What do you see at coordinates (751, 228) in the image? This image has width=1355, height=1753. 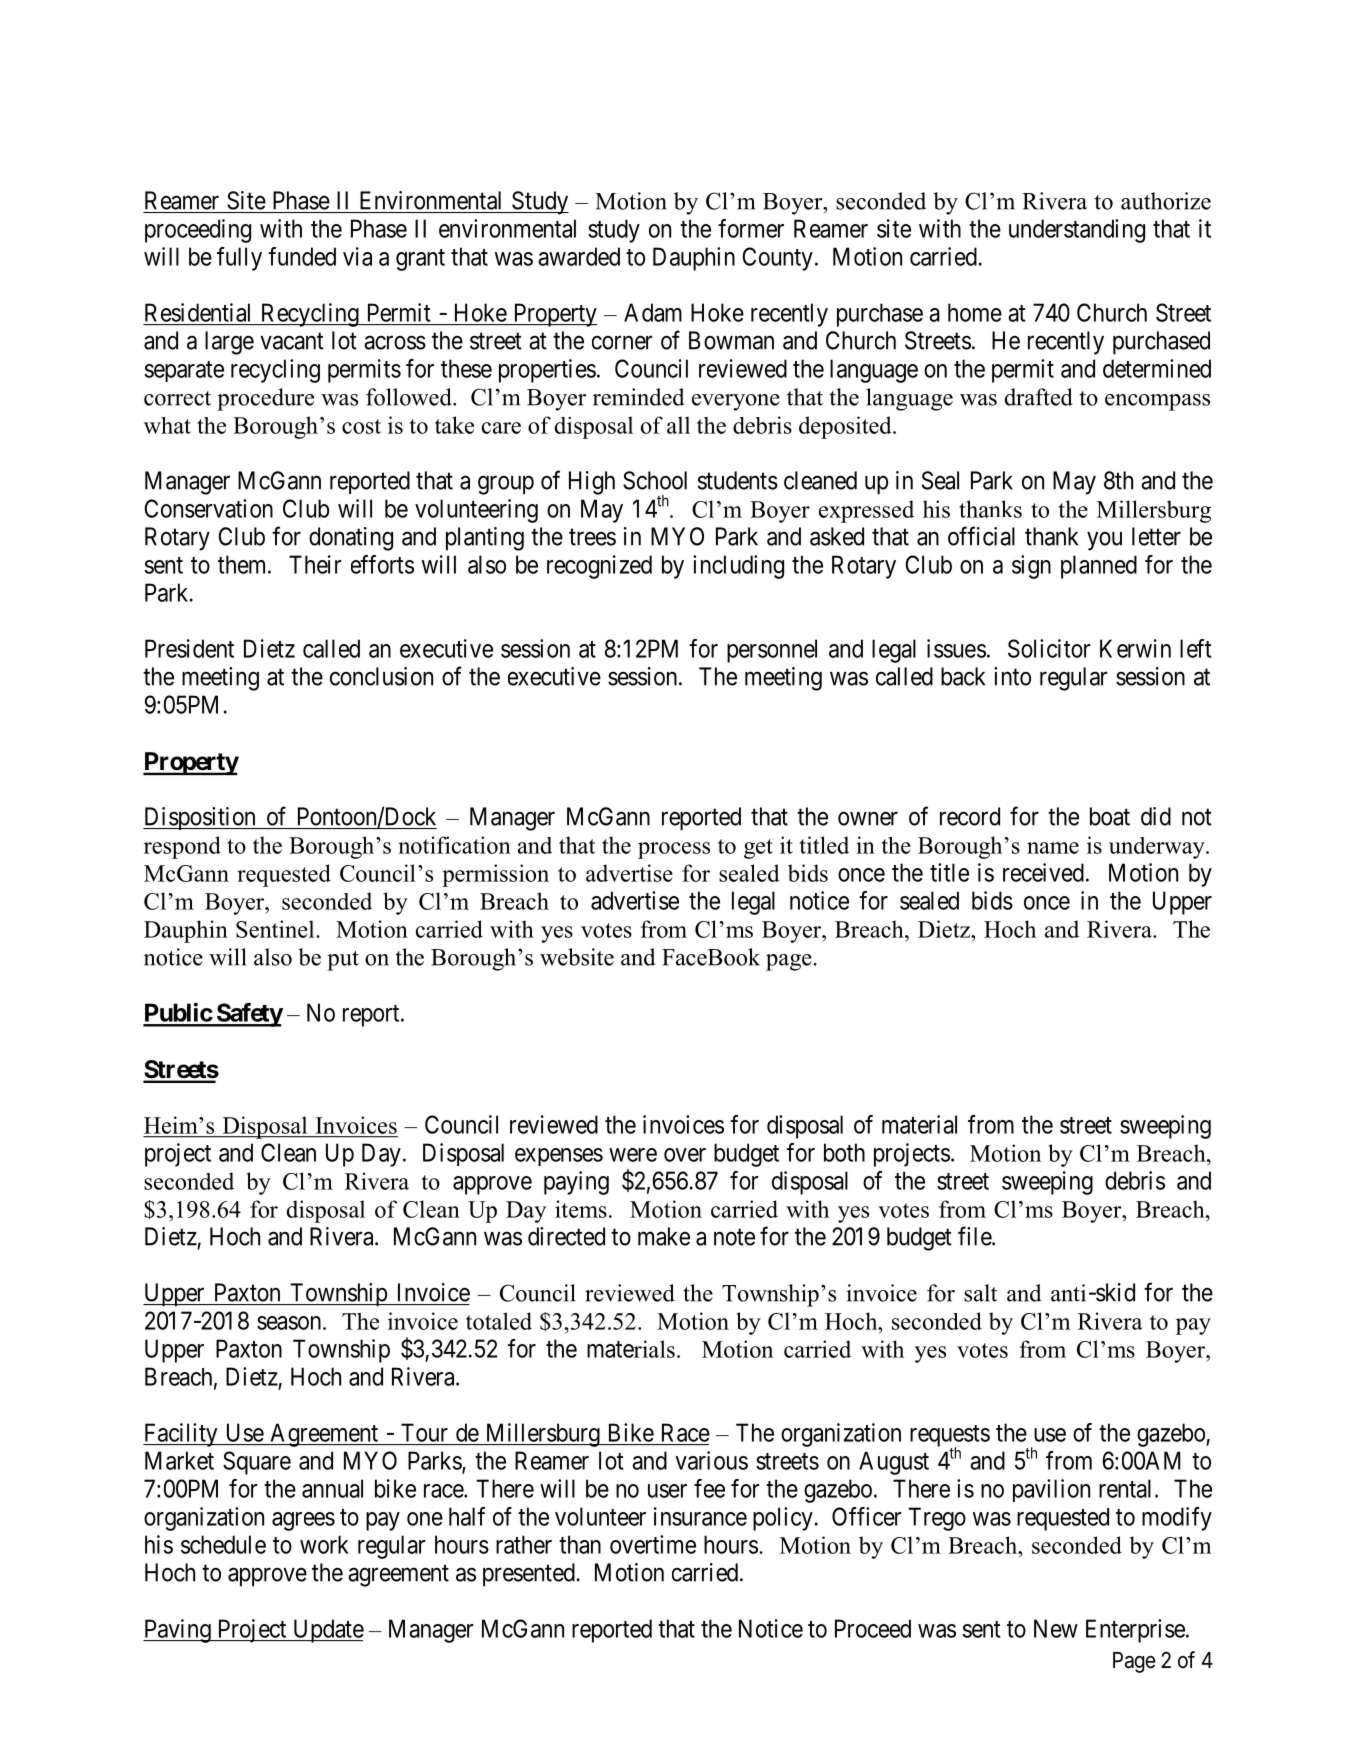 I see `former` at bounding box center [751, 228].
